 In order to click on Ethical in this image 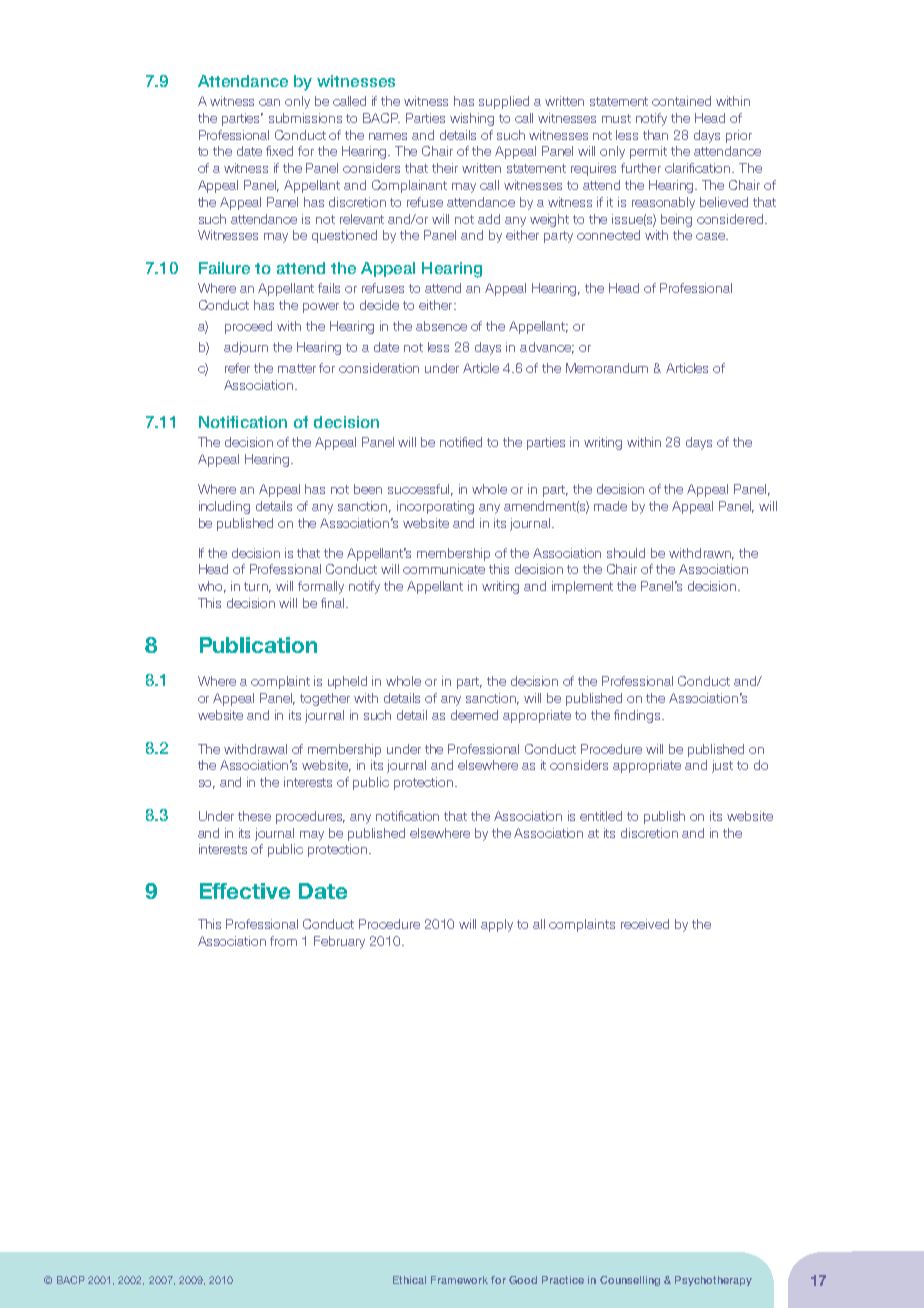, I will do `click(409, 1280)`.
